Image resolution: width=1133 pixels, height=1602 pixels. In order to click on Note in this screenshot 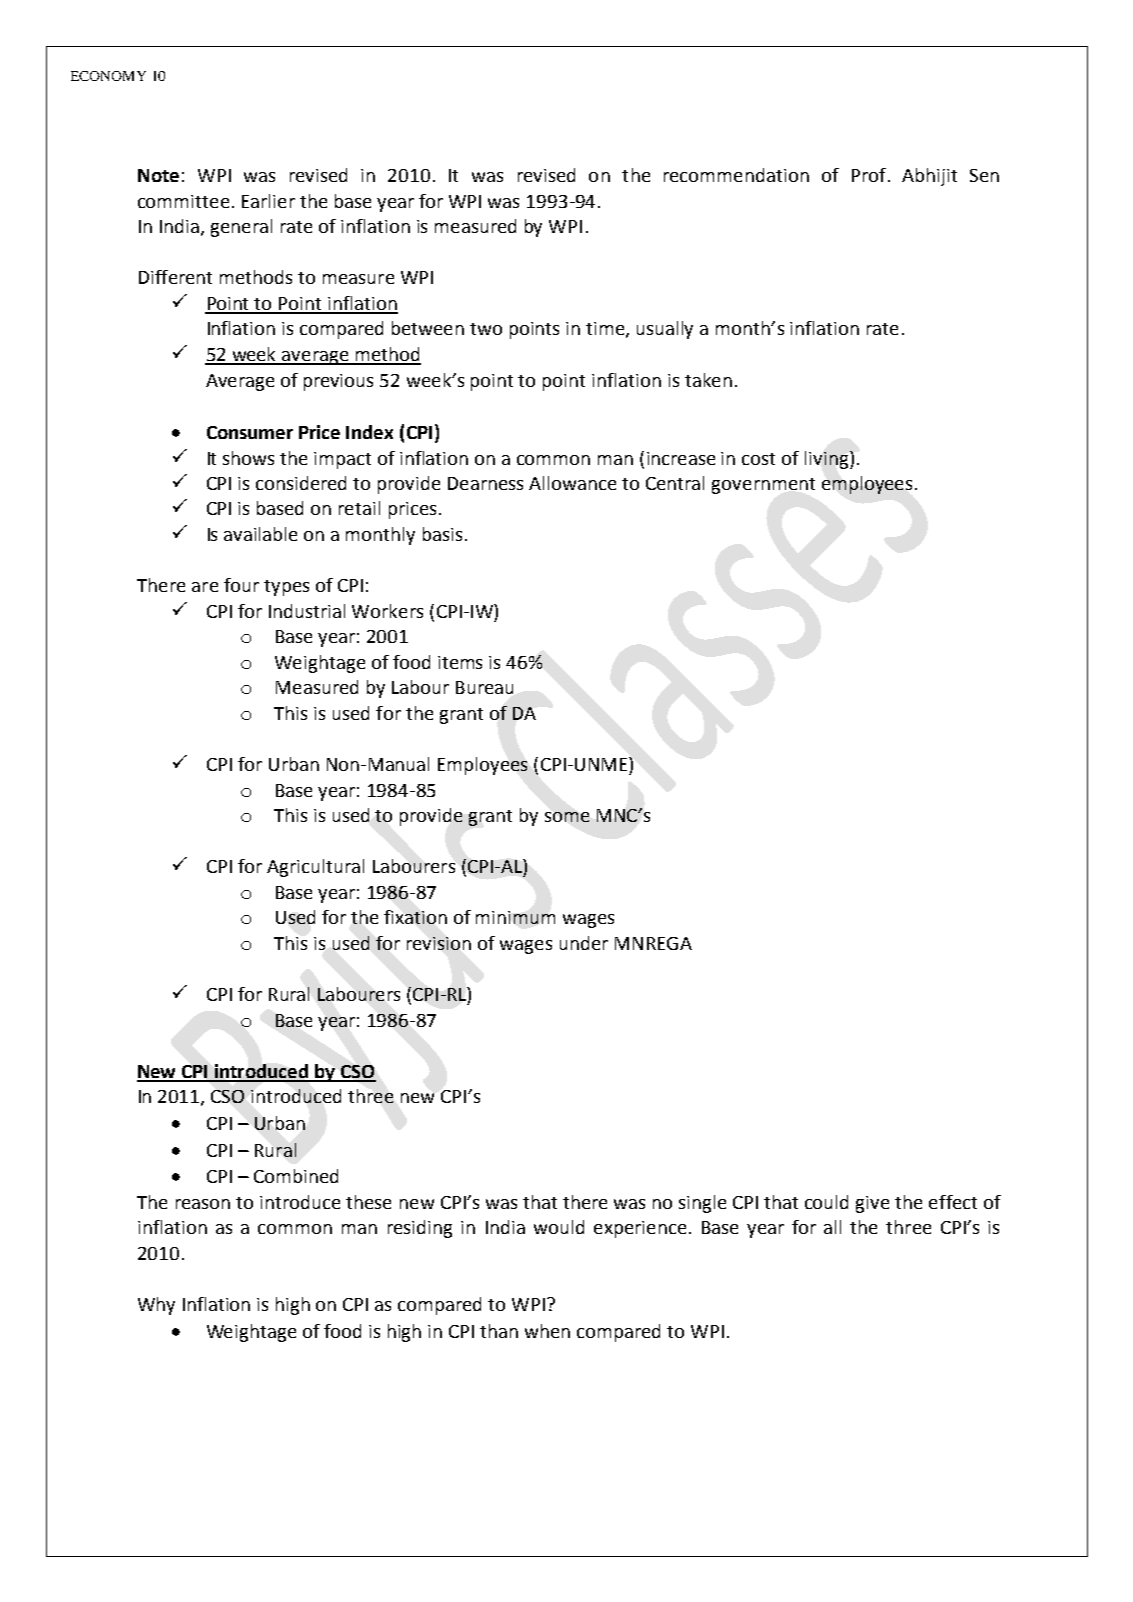, I will do `click(158, 175)`.
